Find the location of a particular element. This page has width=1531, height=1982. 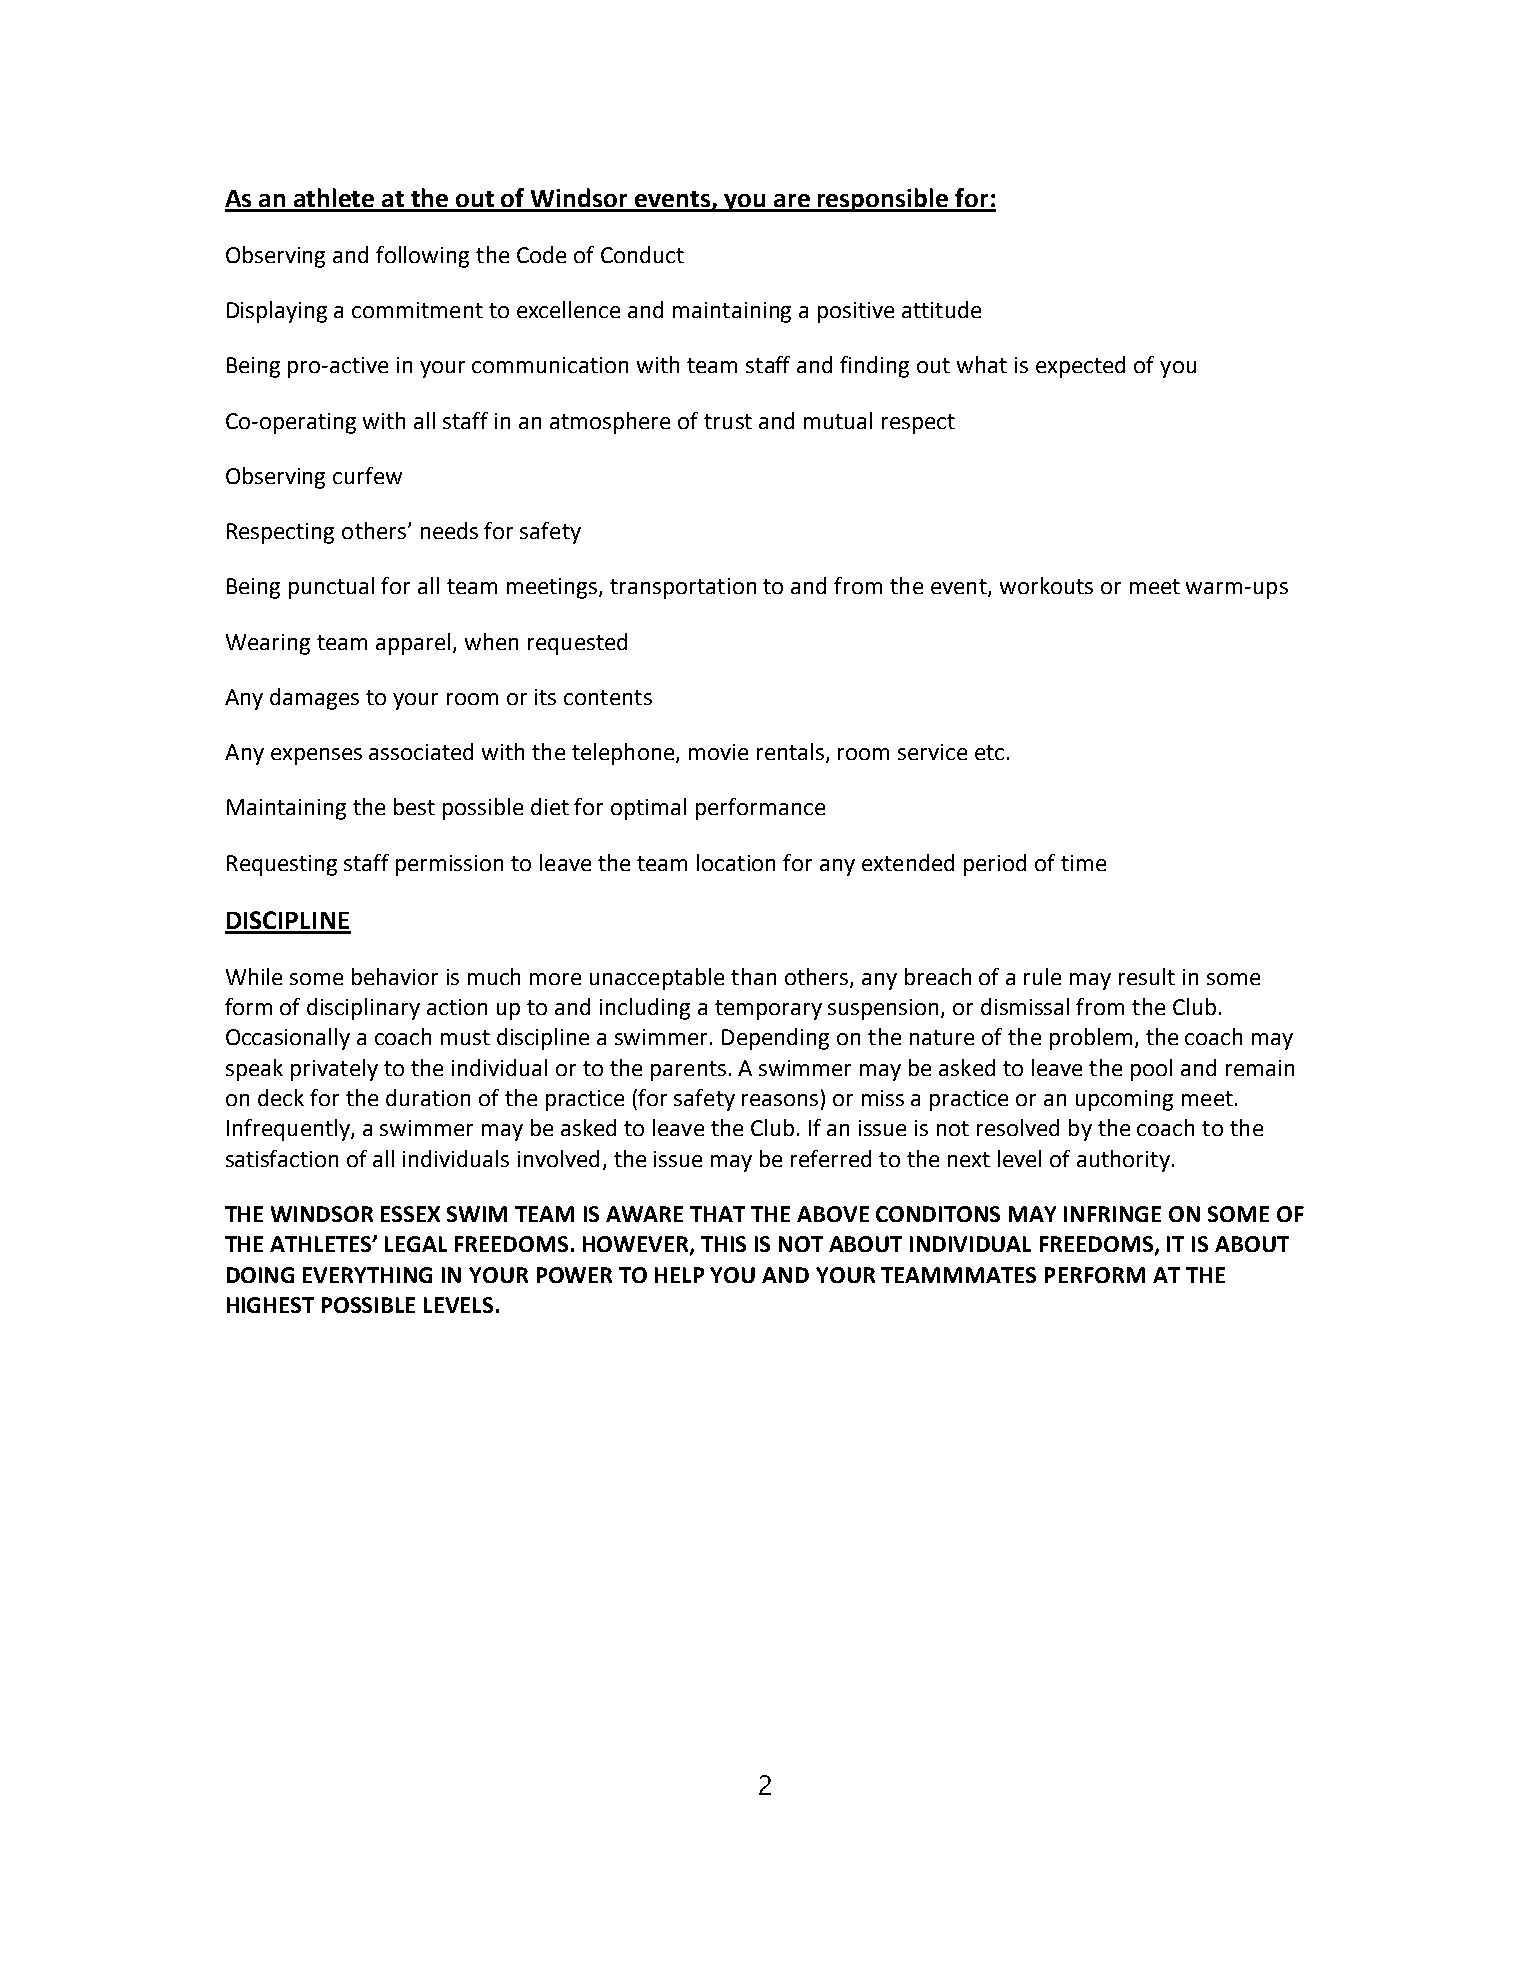

EVERYTHING is located at coordinates (367, 1275).
